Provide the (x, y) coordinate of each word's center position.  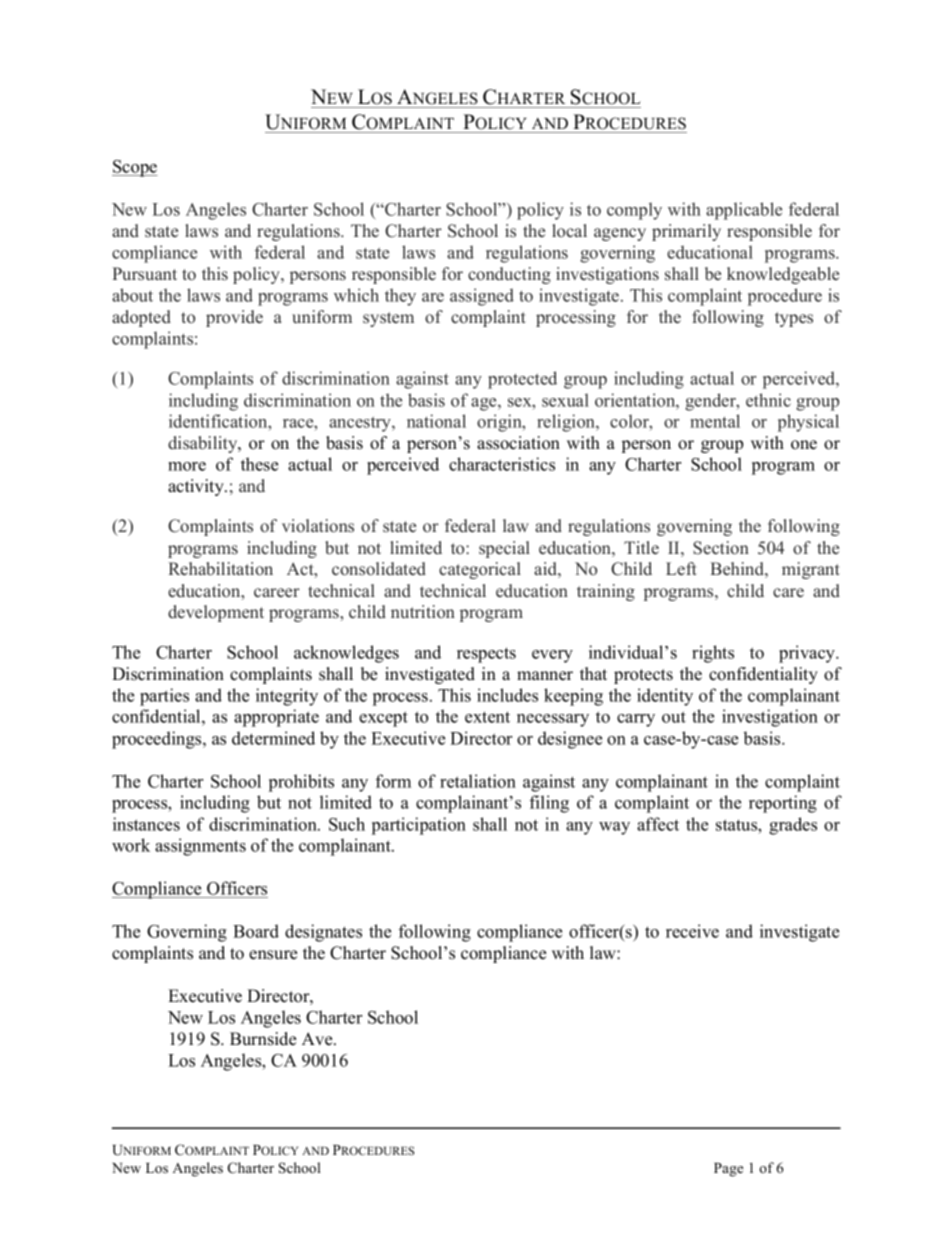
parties (164, 697)
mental (715, 421)
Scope (135, 168)
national (436, 421)
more (187, 466)
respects (486, 655)
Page (728, 1170)
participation (419, 826)
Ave (318, 1039)
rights (713, 654)
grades (793, 826)
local (569, 230)
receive (692, 931)
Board (256, 931)
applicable (744, 211)
